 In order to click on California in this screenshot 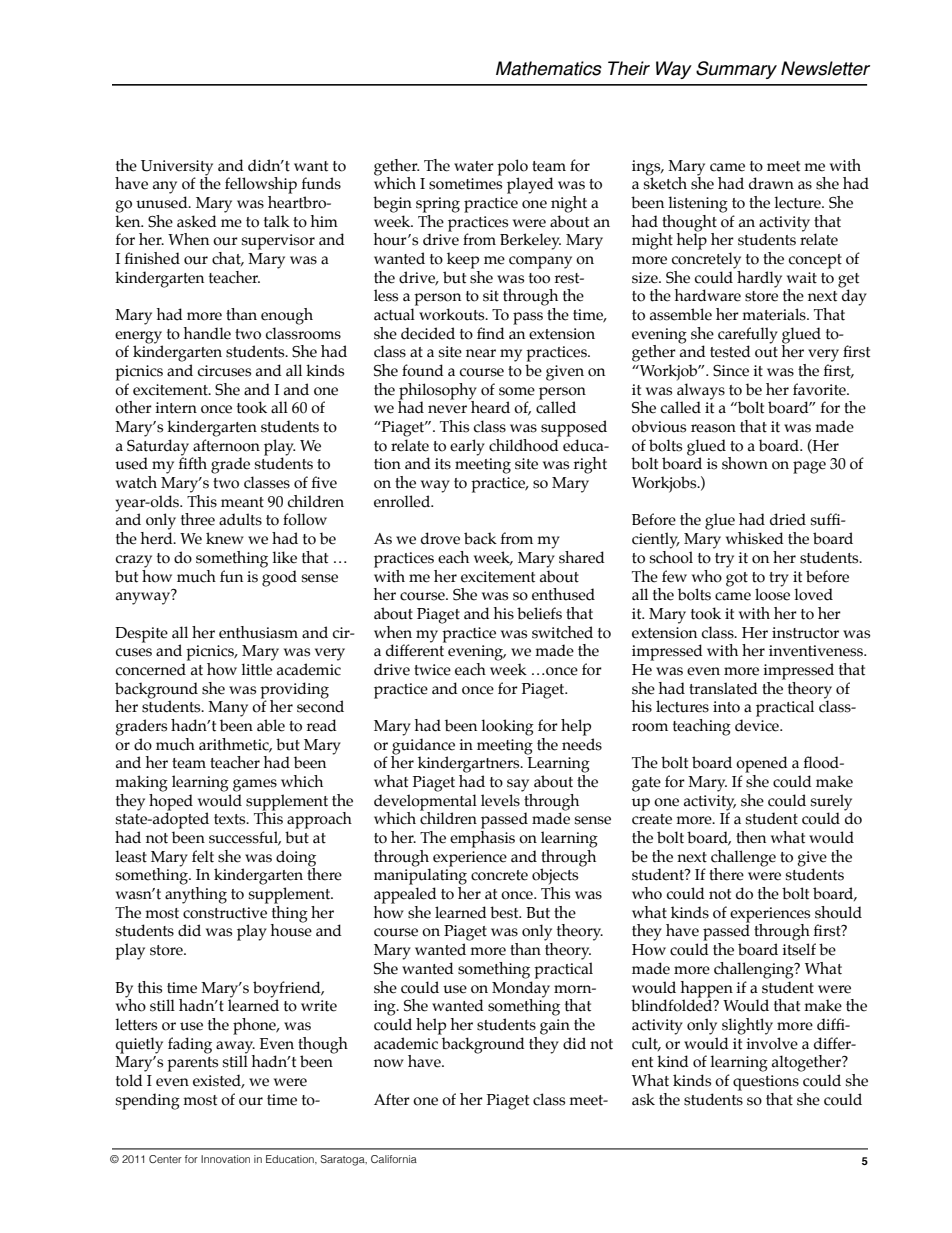, I will do `click(394, 1159)`.
